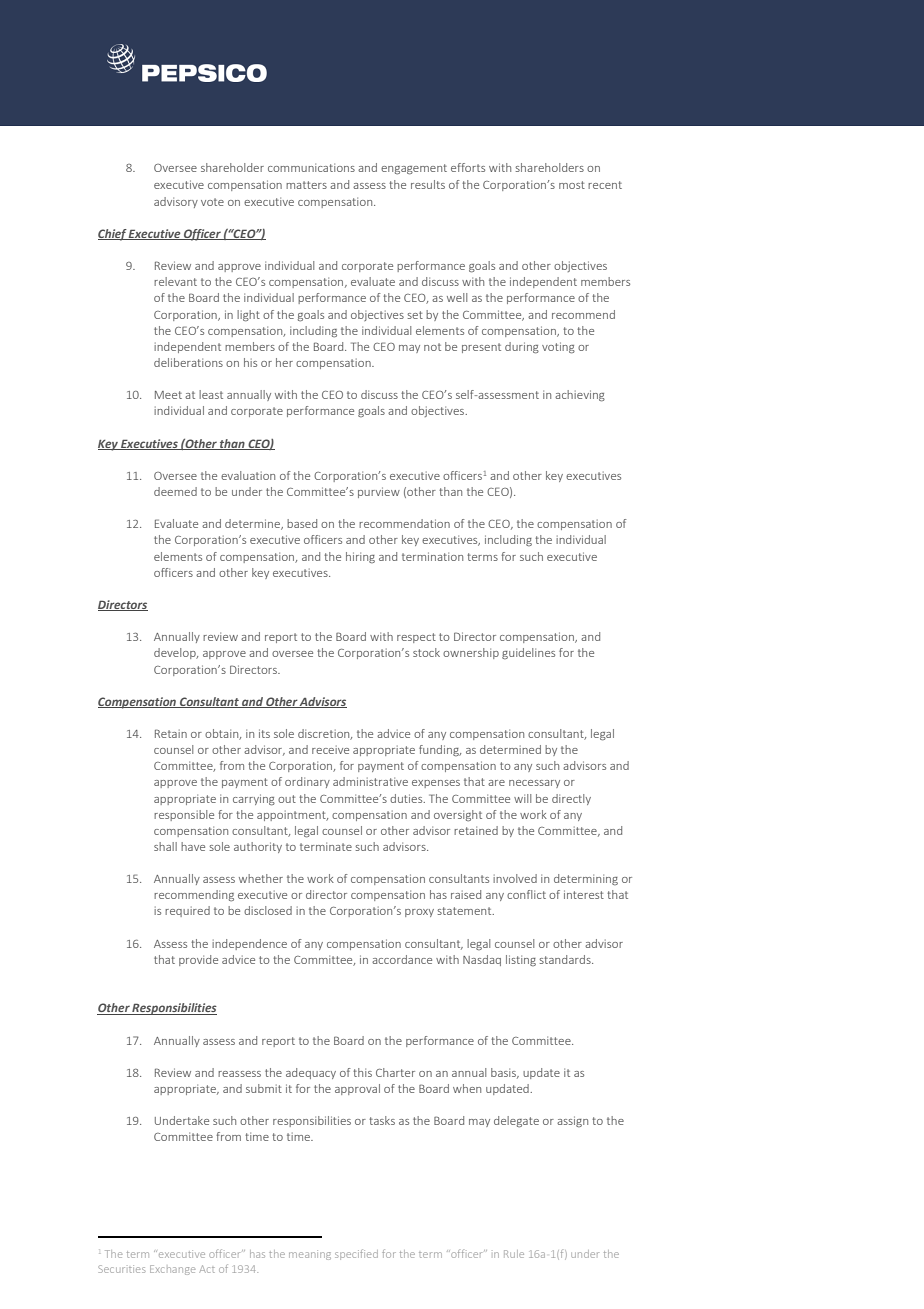 This screenshot has width=924, height=1309. I want to click on specified, so click(356, 1254).
